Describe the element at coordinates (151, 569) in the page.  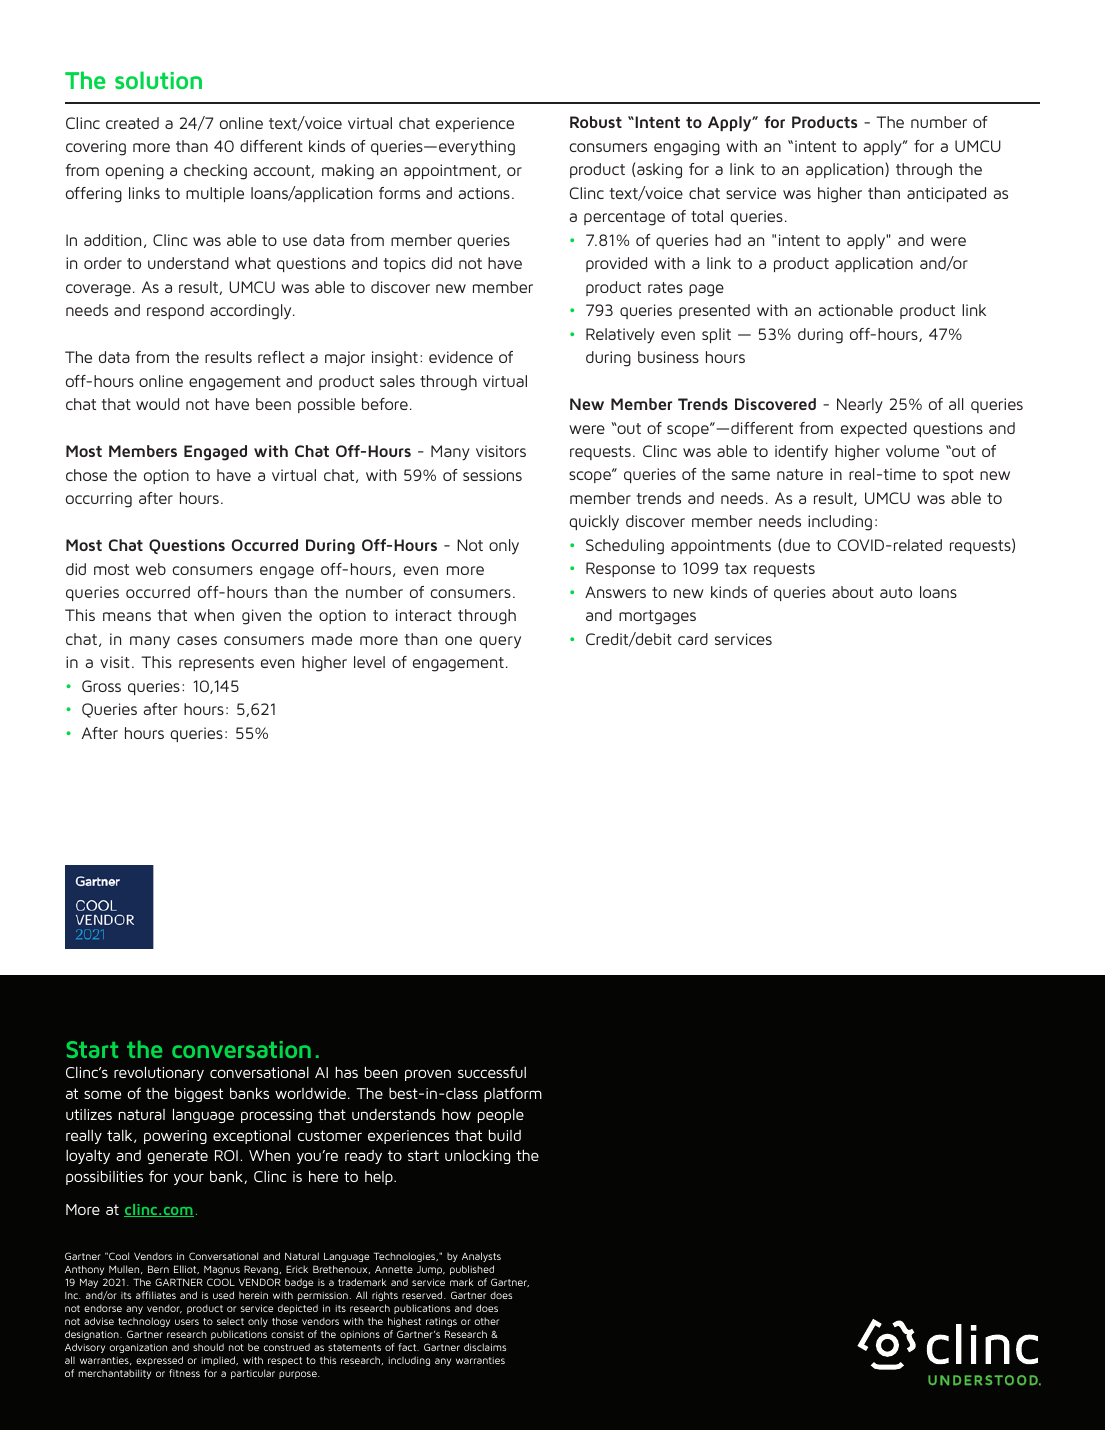
I see `web` at that location.
